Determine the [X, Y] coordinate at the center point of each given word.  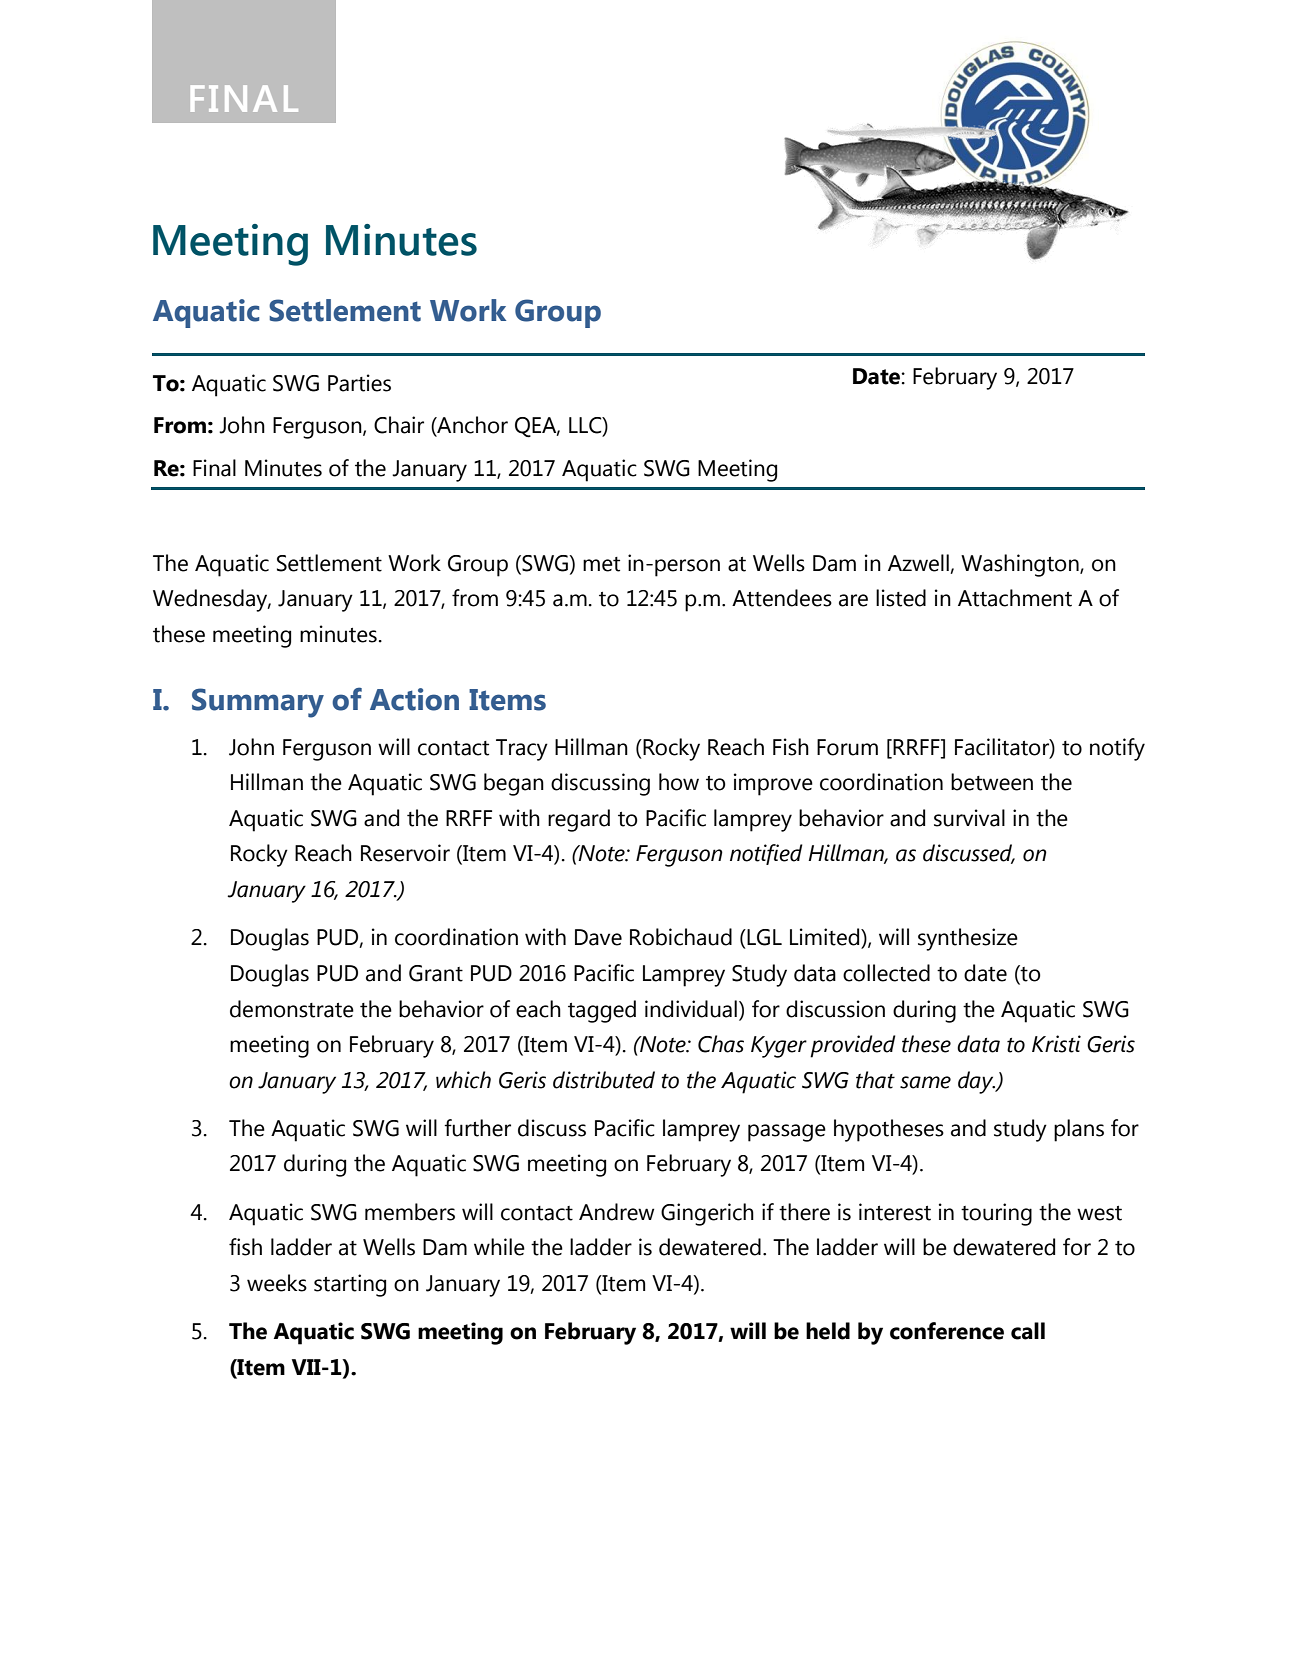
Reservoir [405, 853]
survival [969, 818]
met [601, 564]
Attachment [1015, 598]
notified [766, 854]
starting [350, 1285]
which [463, 1080]
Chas [721, 1044]
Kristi [1056, 1044]
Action [414, 699]
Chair [399, 425]
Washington [1021, 565]
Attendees [782, 598]
